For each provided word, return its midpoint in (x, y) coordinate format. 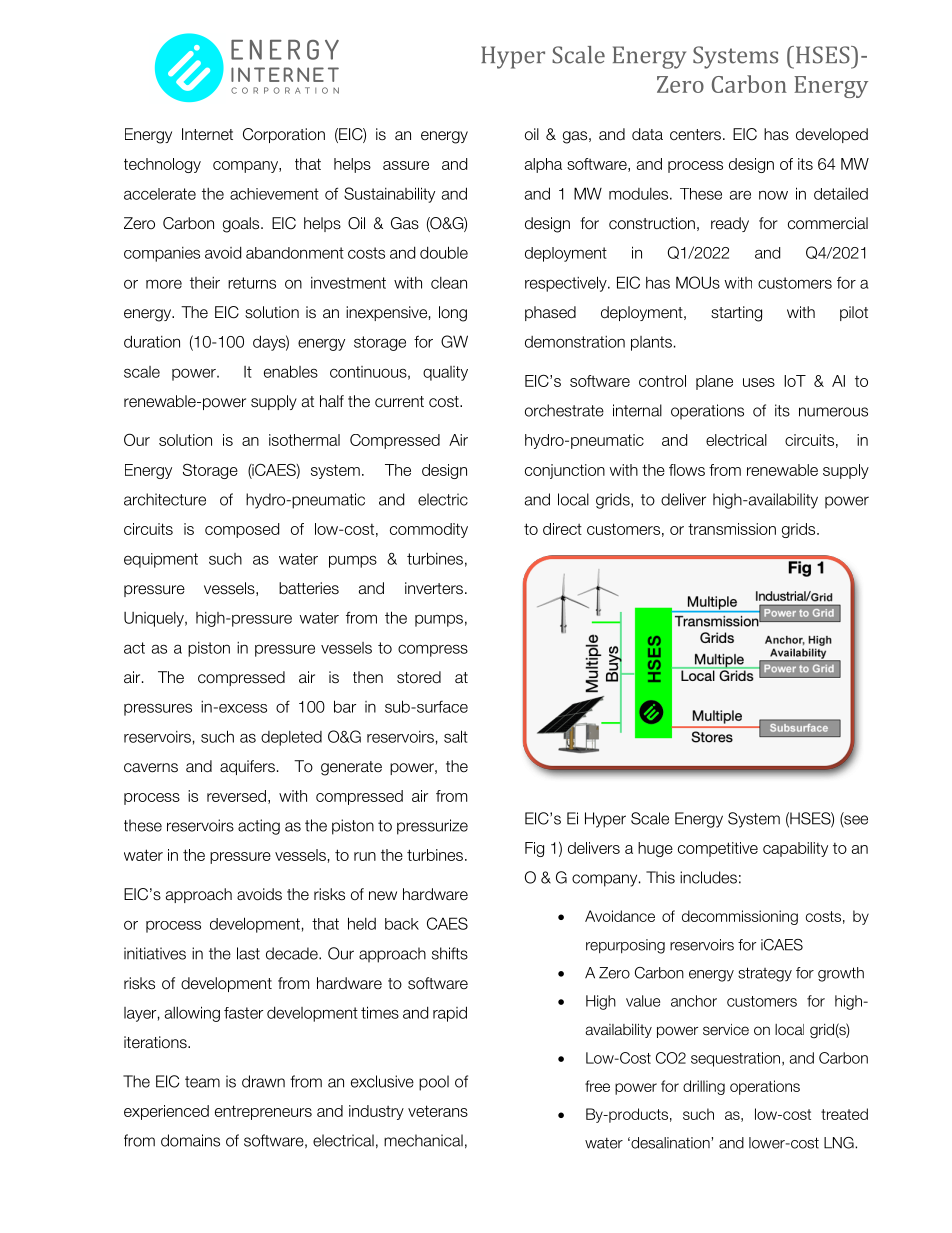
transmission (732, 529)
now (773, 195)
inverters (434, 588)
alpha (543, 165)
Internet (207, 134)
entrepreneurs (263, 1112)
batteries (309, 588)
